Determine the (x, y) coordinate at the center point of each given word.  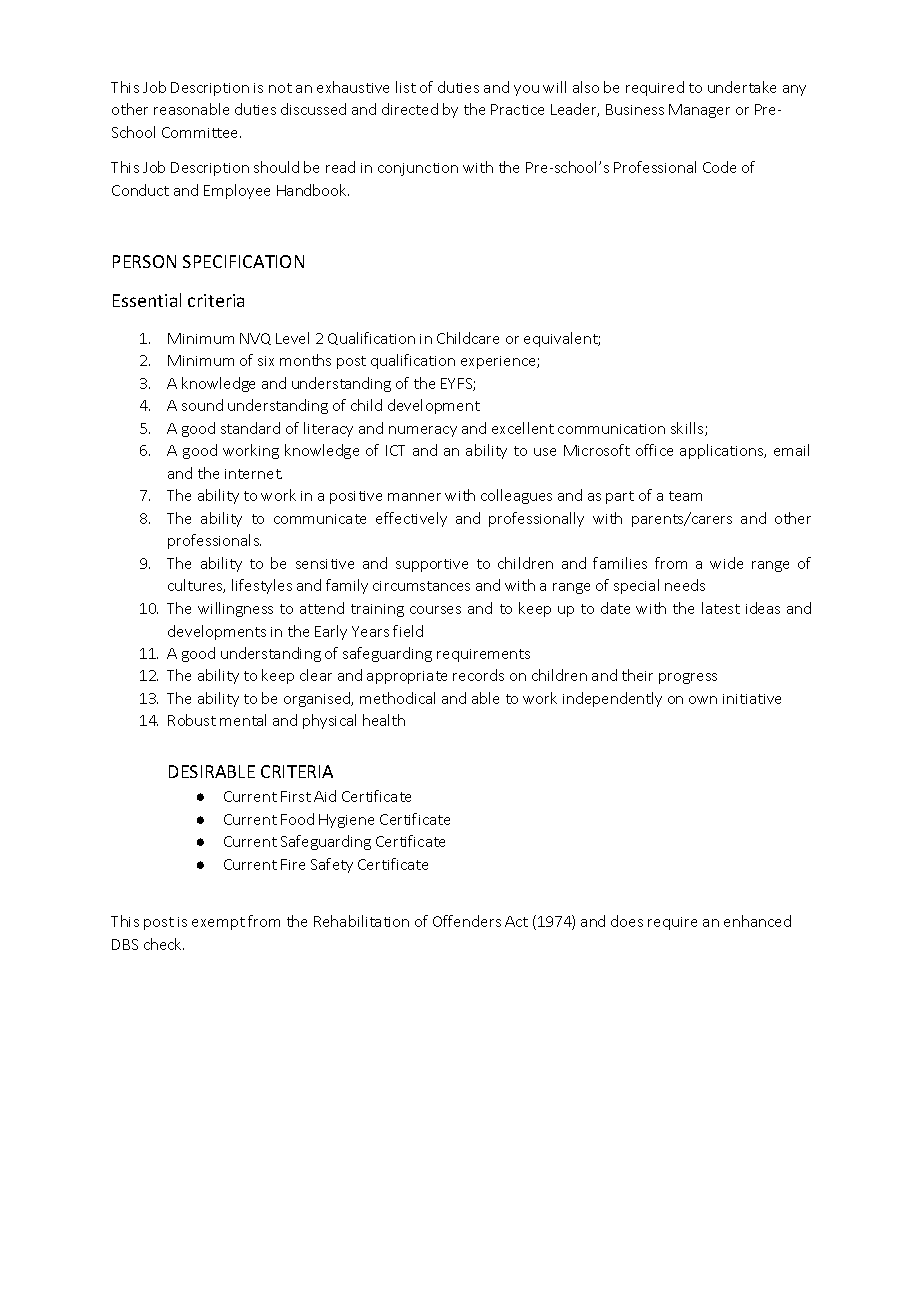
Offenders (467, 921)
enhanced (757, 921)
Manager (699, 111)
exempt (218, 923)
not (280, 88)
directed (410, 109)
